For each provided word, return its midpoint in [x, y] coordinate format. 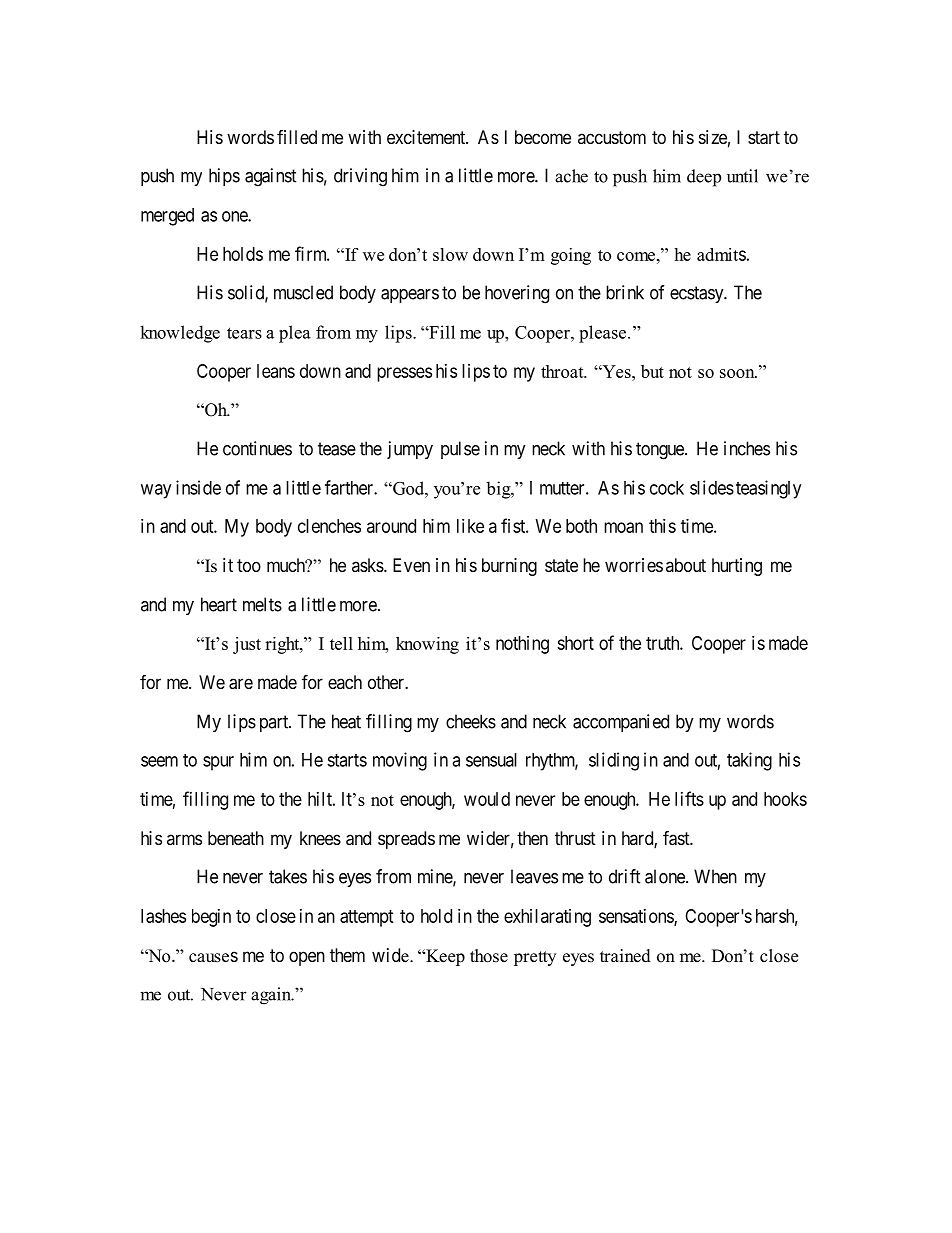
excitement [427, 137]
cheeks [471, 721]
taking [749, 761]
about [686, 565]
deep [704, 178]
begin [211, 918]
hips [224, 177]
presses [404, 374]
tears [244, 333]
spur [218, 763]
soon [738, 373]
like [470, 526]
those [489, 956]
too [249, 565]
